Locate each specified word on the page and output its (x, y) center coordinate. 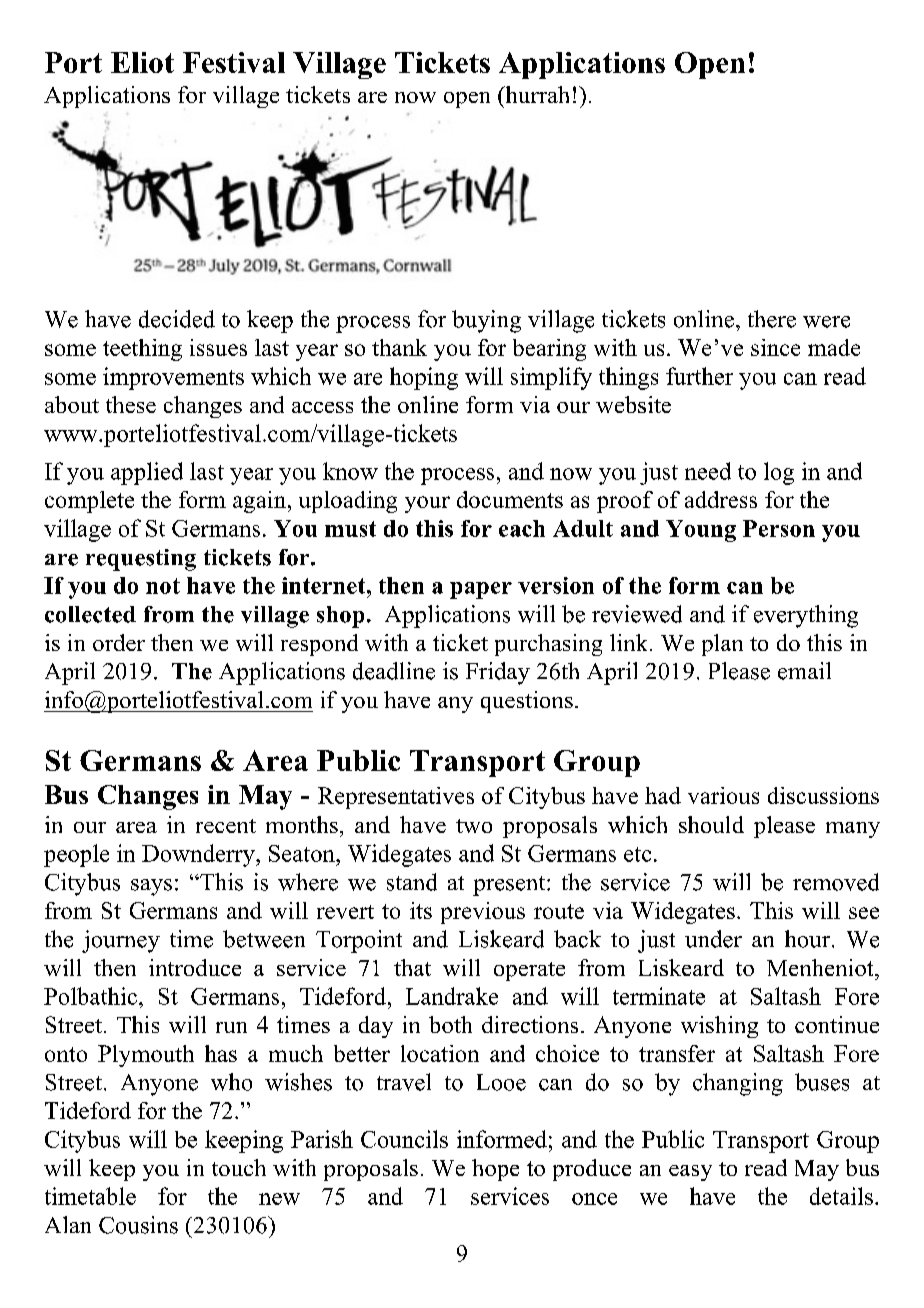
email (804, 671)
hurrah (536, 94)
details (841, 1196)
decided (177, 319)
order (119, 642)
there (772, 319)
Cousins (138, 1225)
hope (495, 1170)
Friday (498, 673)
